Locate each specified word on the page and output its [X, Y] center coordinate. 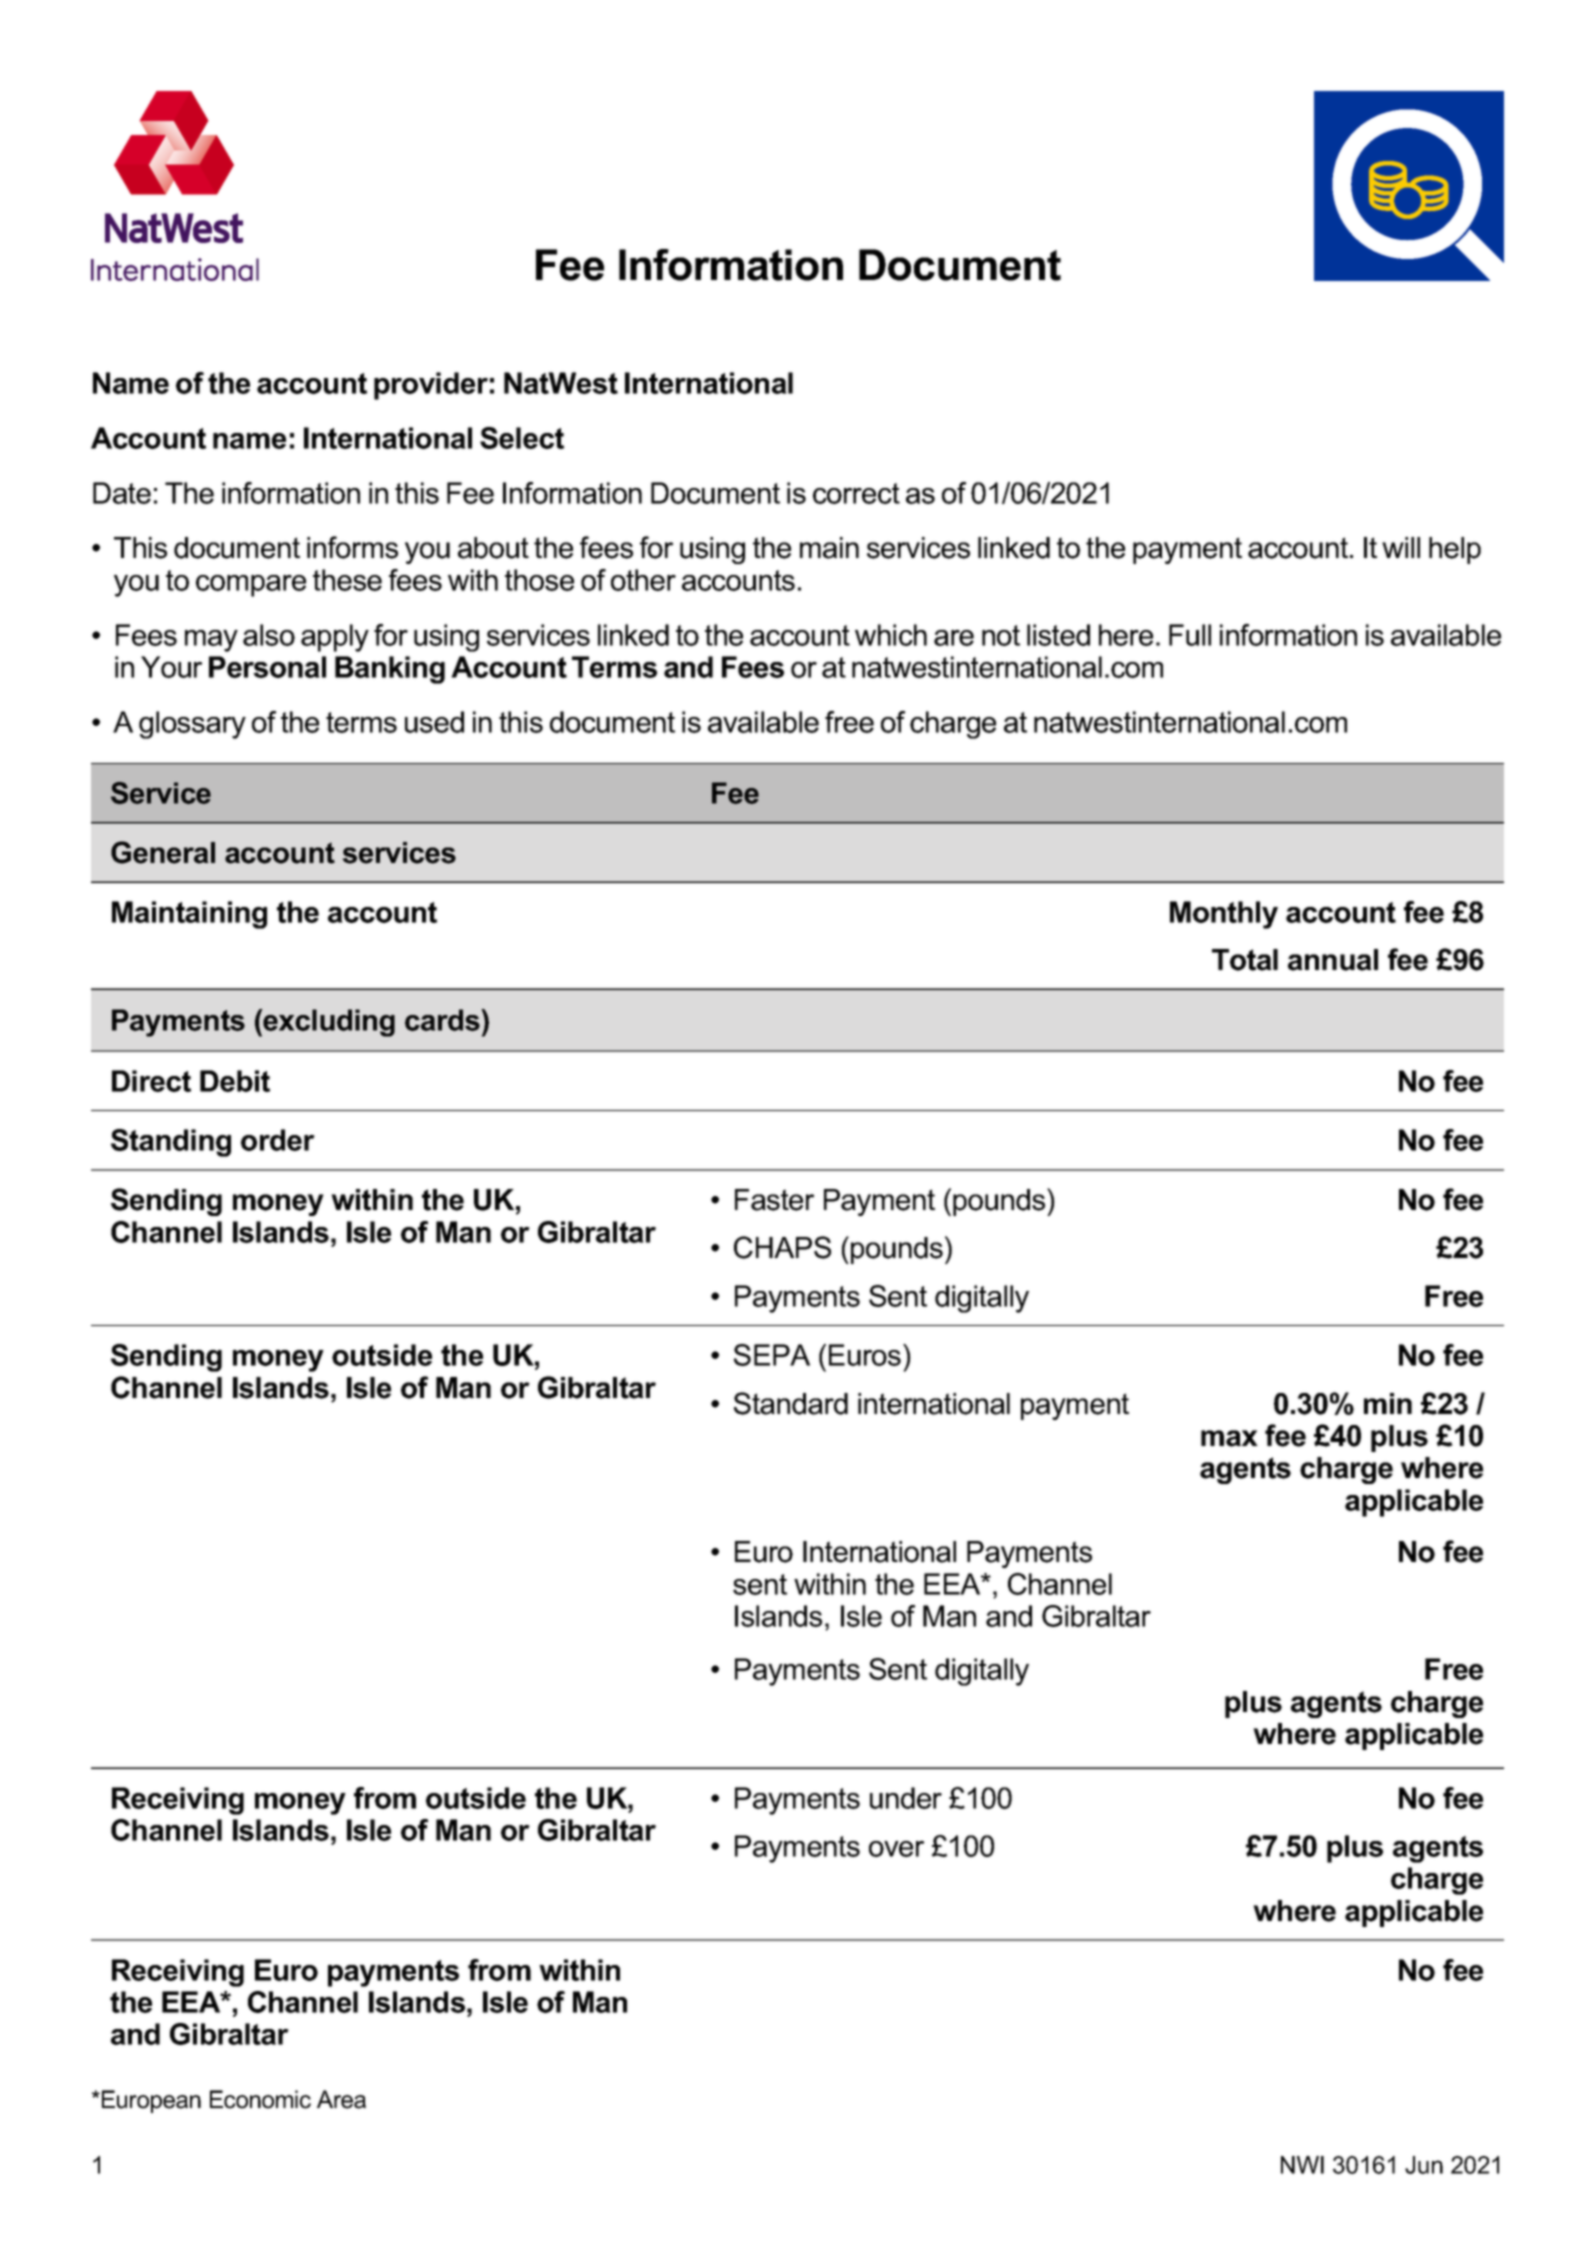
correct [856, 493]
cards [443, 1020]
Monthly [1224, 915]
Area [341, 2099]
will [1401, 547]
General [163, 852]
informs [352, 547]
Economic [260, 2099]
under [906, 1798]
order [278, 1140]
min [1388, 1403]
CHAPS [782, 1247]
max [1229, 1438]
